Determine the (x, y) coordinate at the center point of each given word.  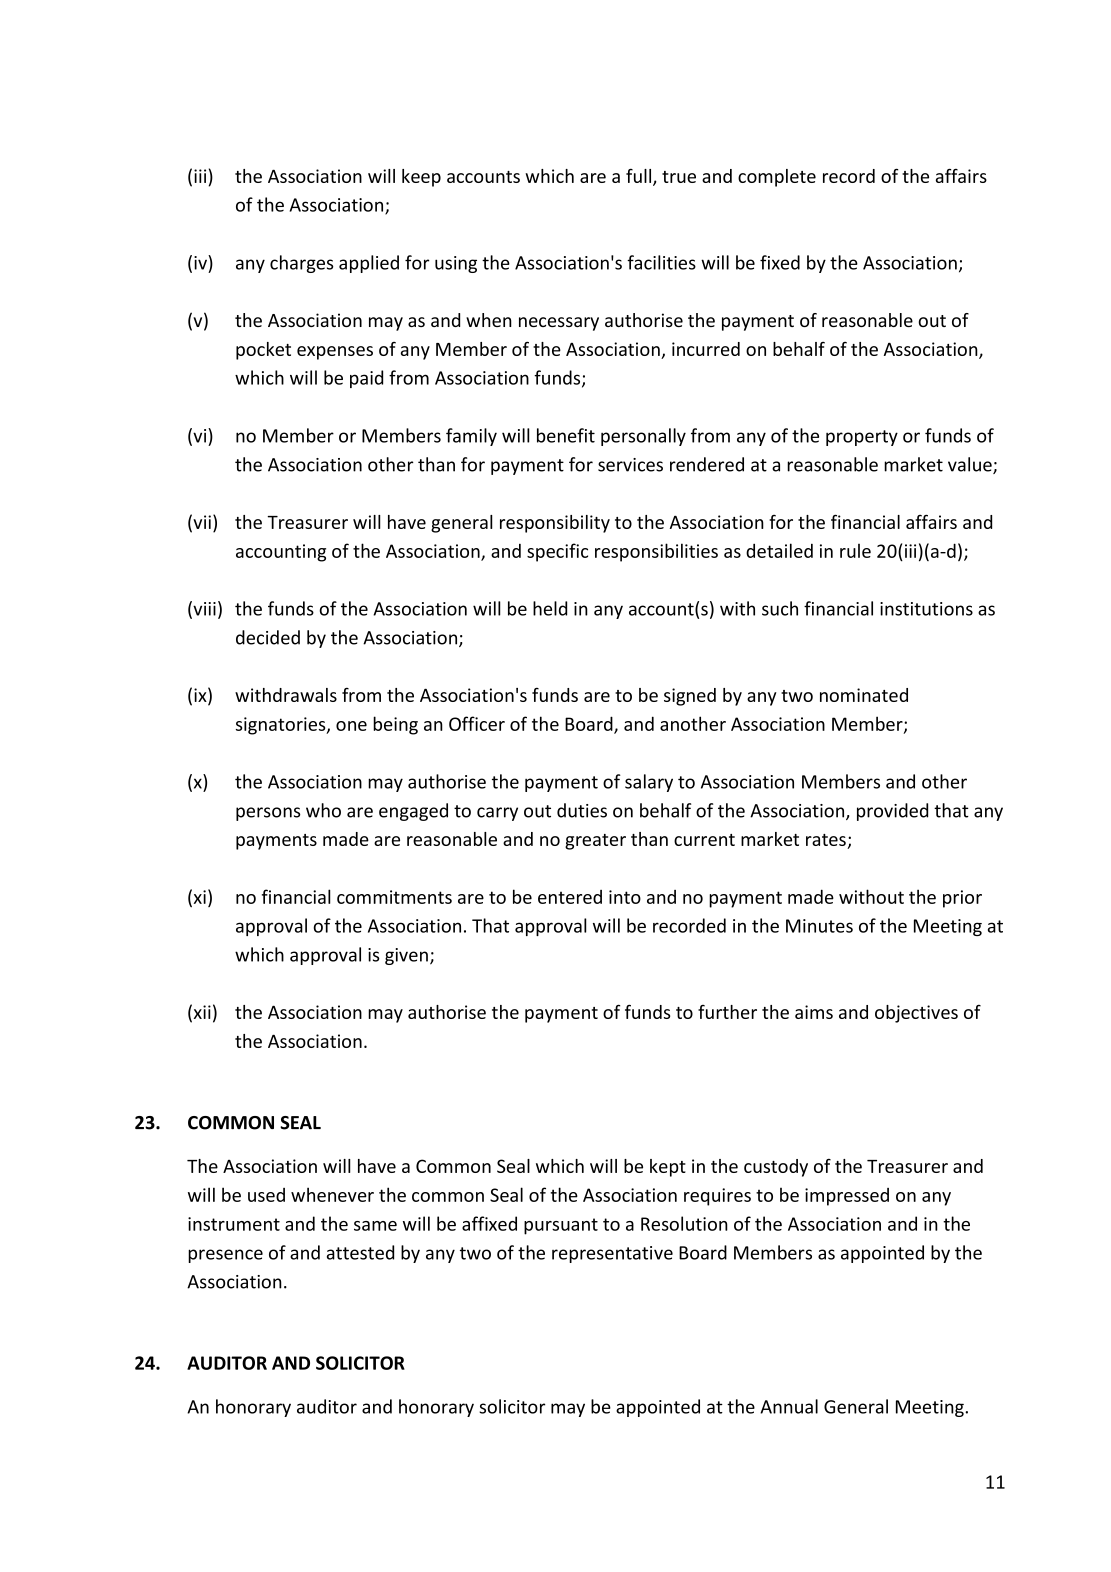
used (266, 1195)
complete (777, 178)
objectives (916, 1014)
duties (582, 810)
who (323, 810)
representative (612, 1254)
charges (302, 264)
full (638, 176)
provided (892, 812)
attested (360, 1252)
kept (668, 1168)
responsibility (555, 524)
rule (855, 551)
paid (366, 379)
